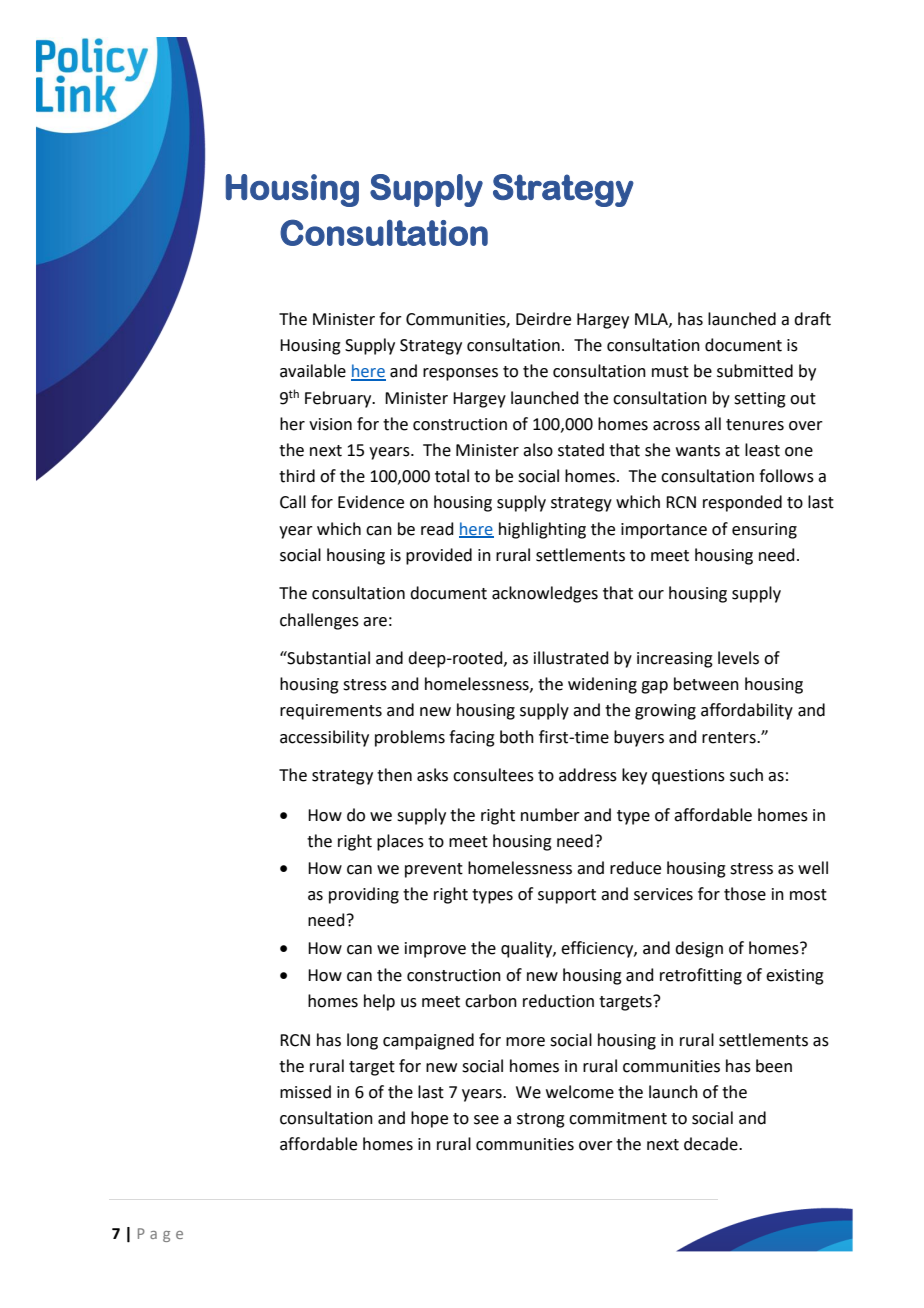 Image resolution: width=924 pixels, height=1308 pixels. Describe the element at coordinates (712, 1144) in the document. I see `decade` at that location.
